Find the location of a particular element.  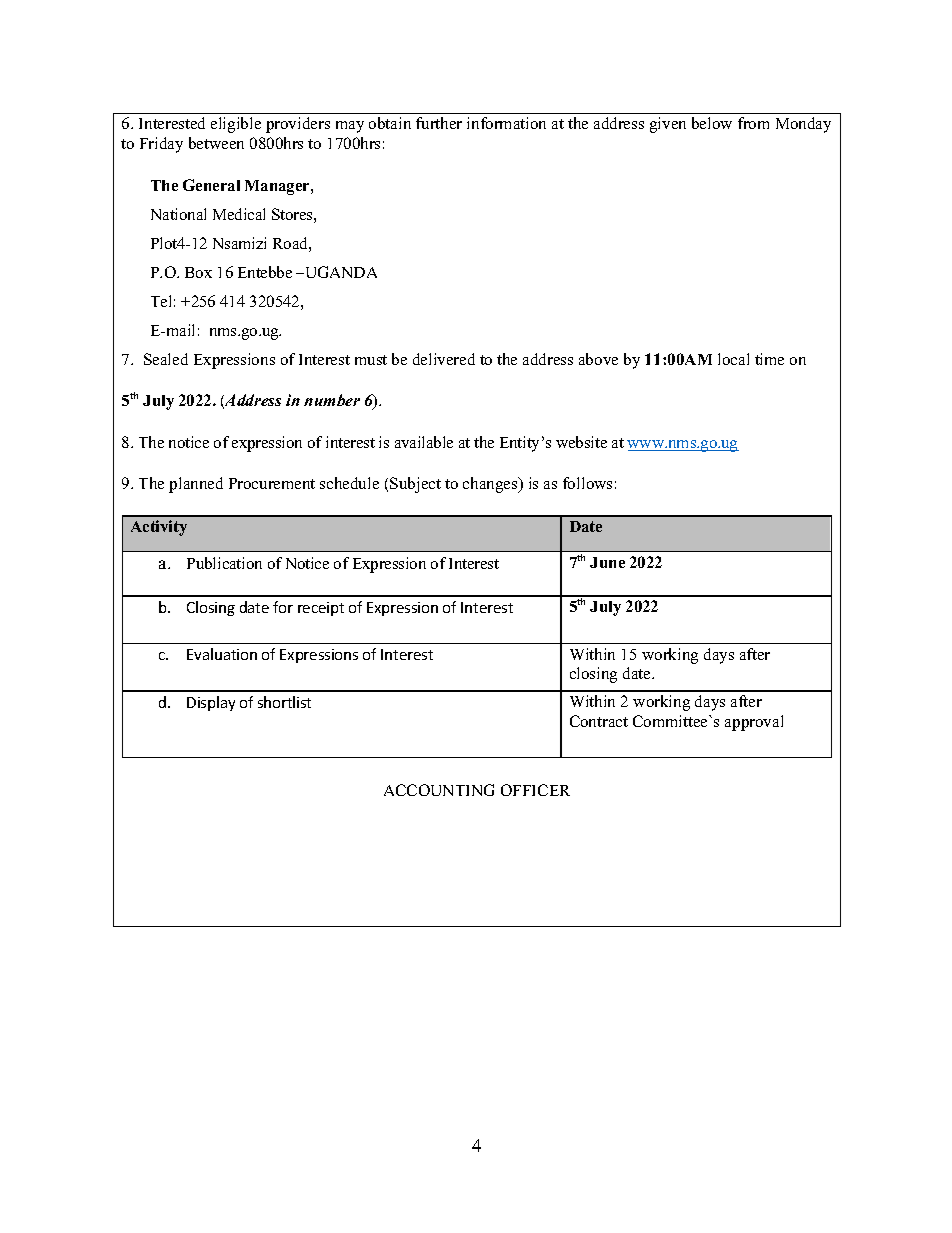

Procurement is located at coordinates (272, 483).
